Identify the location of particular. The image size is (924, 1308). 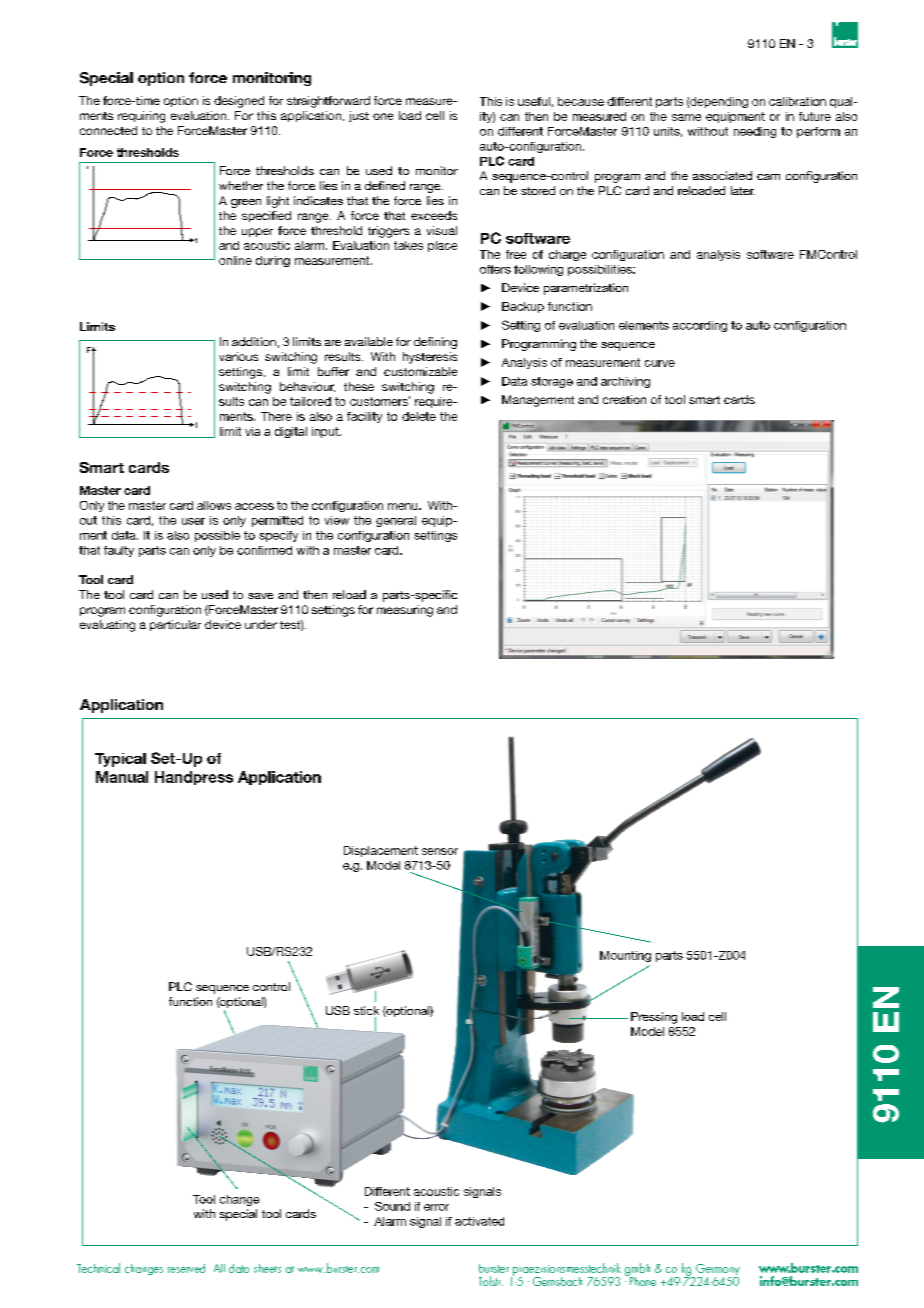
(175, 625).
